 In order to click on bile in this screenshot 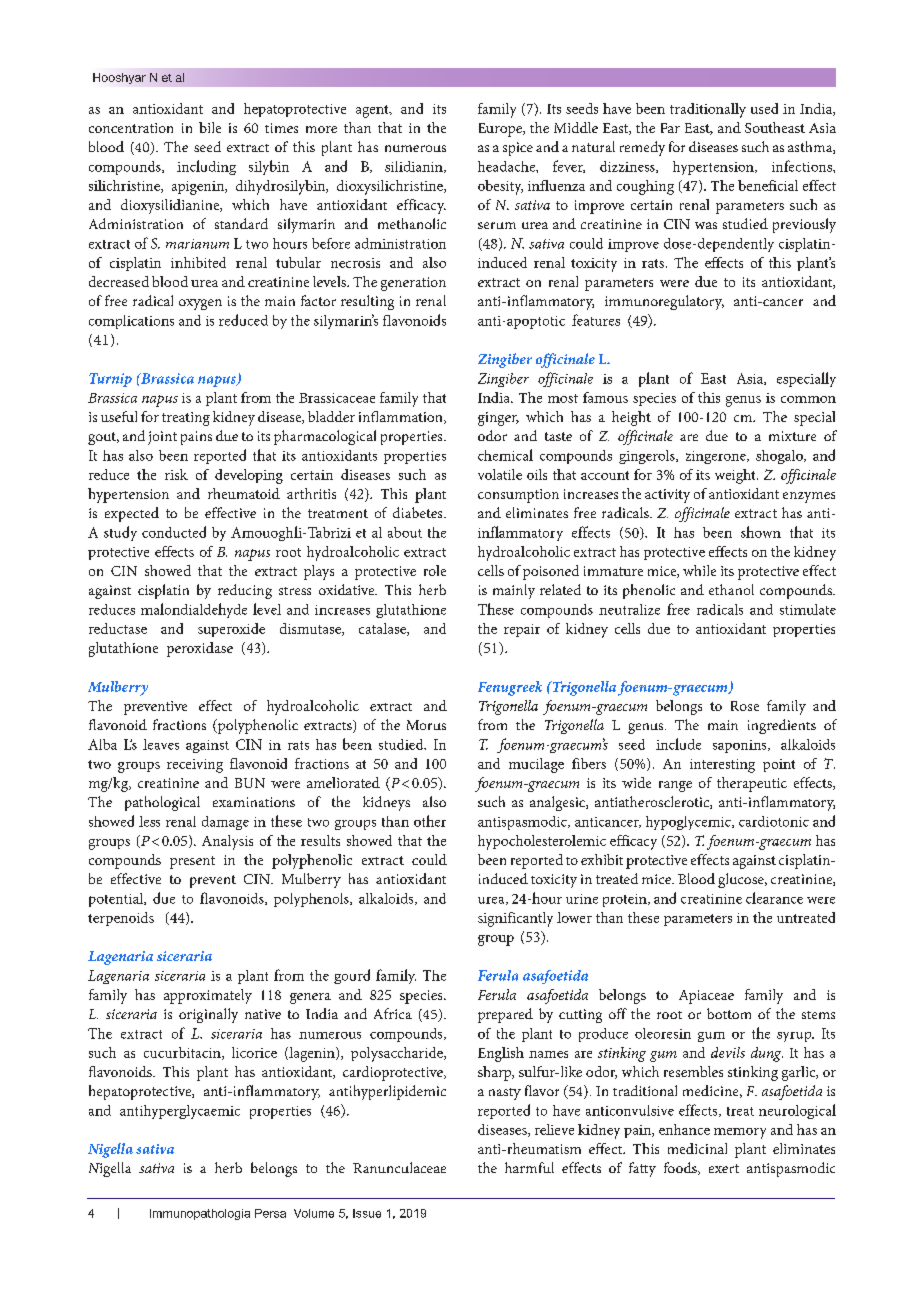, I will do `click(210, 127)`.
